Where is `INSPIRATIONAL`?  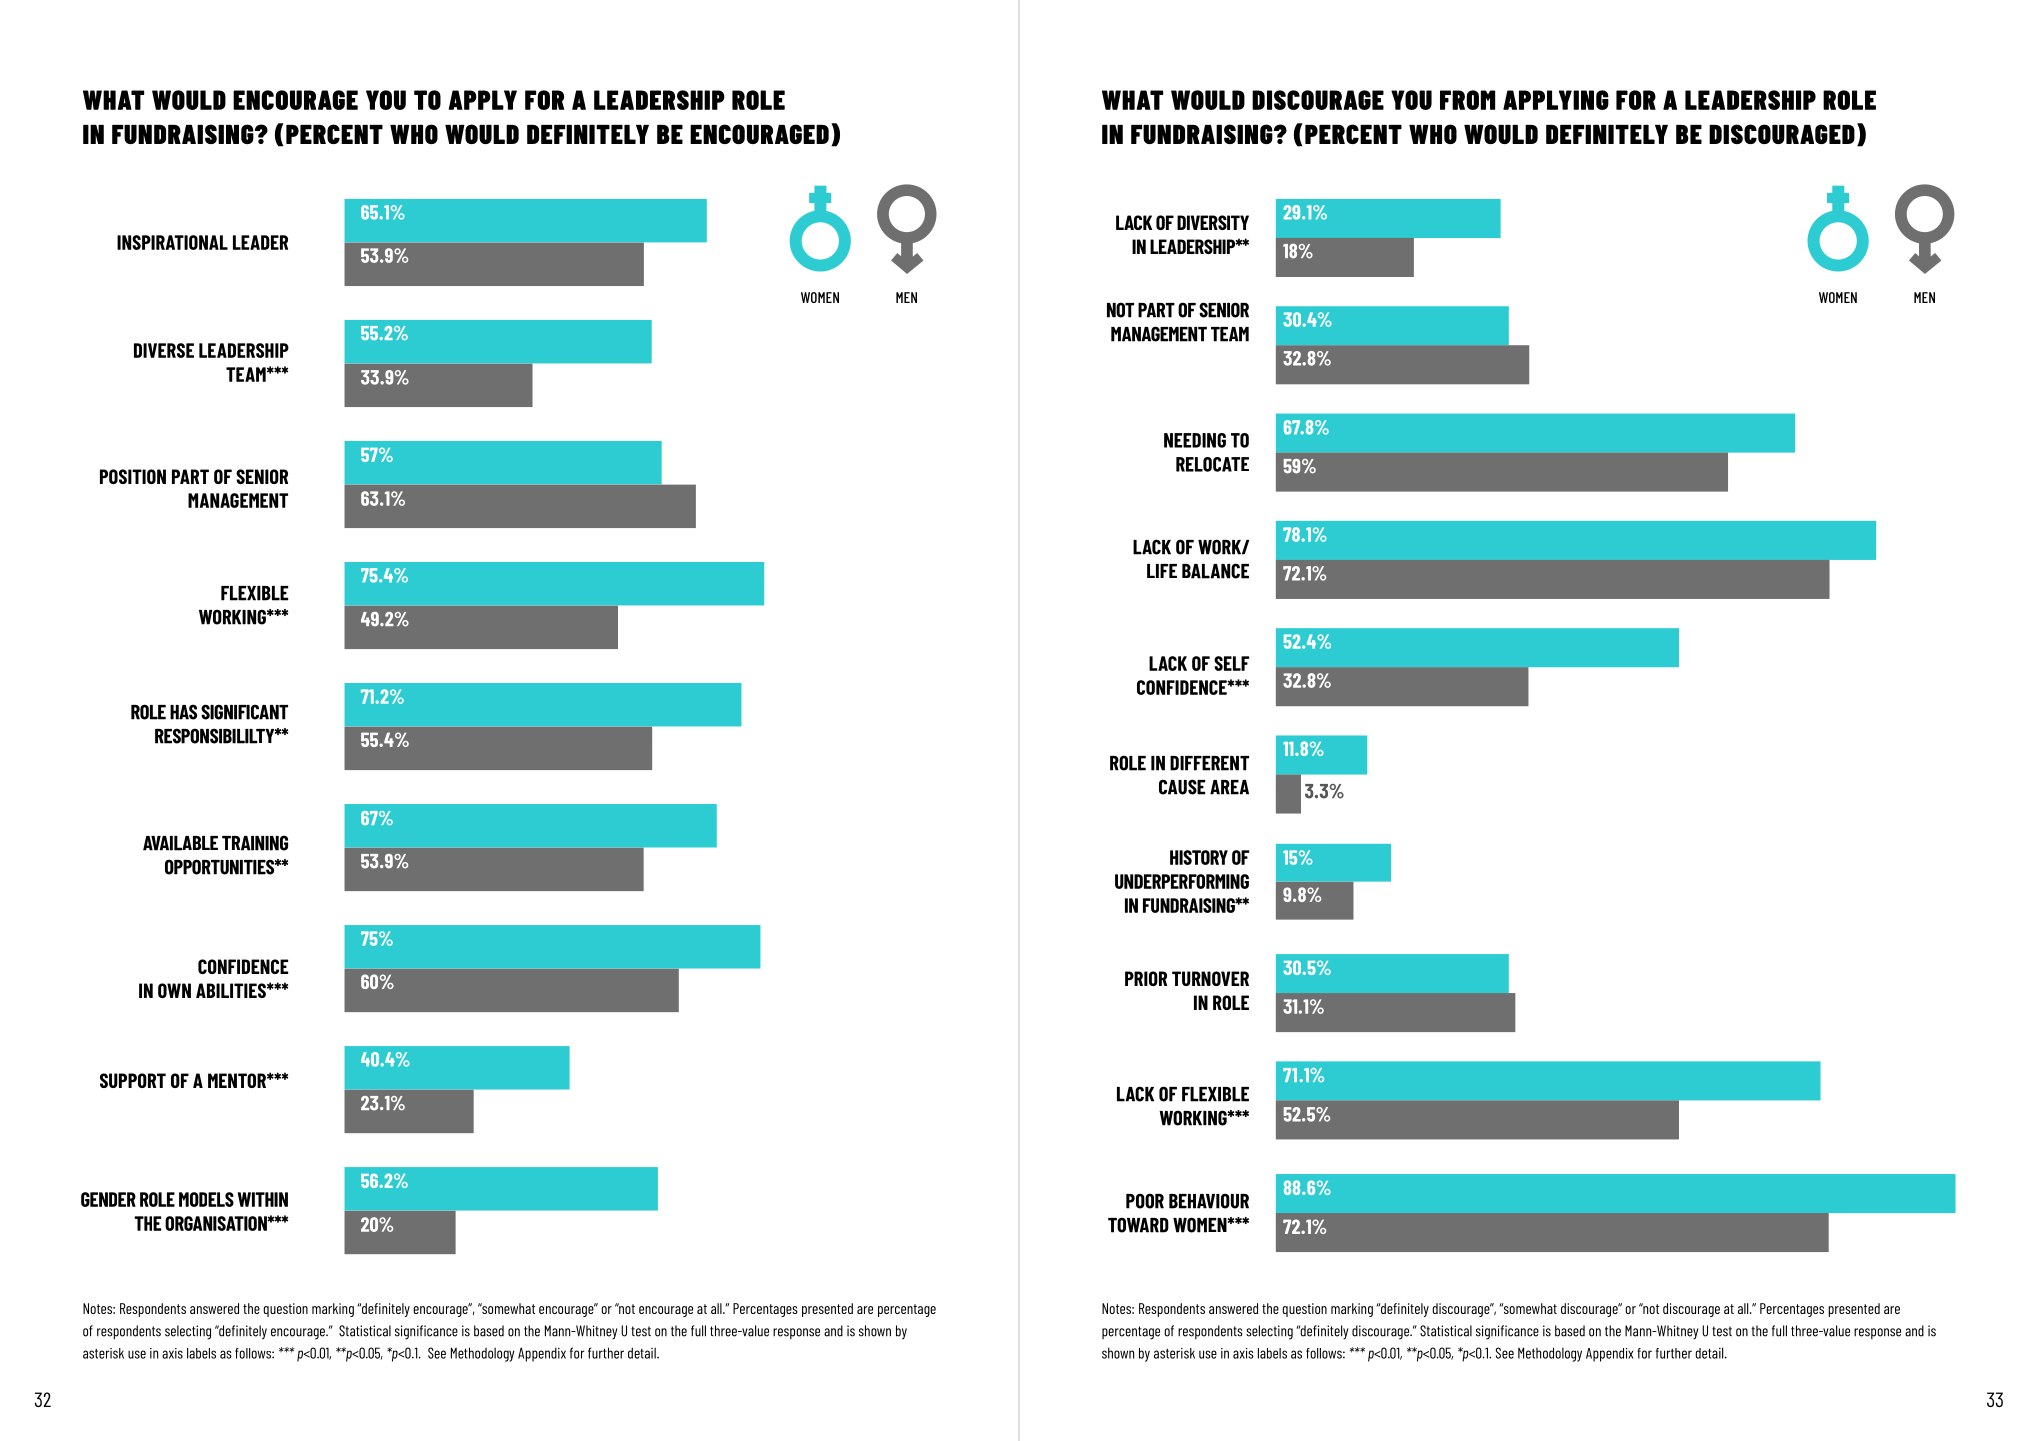 INSPIRATIONAL is located at coordinates (172, 242).
